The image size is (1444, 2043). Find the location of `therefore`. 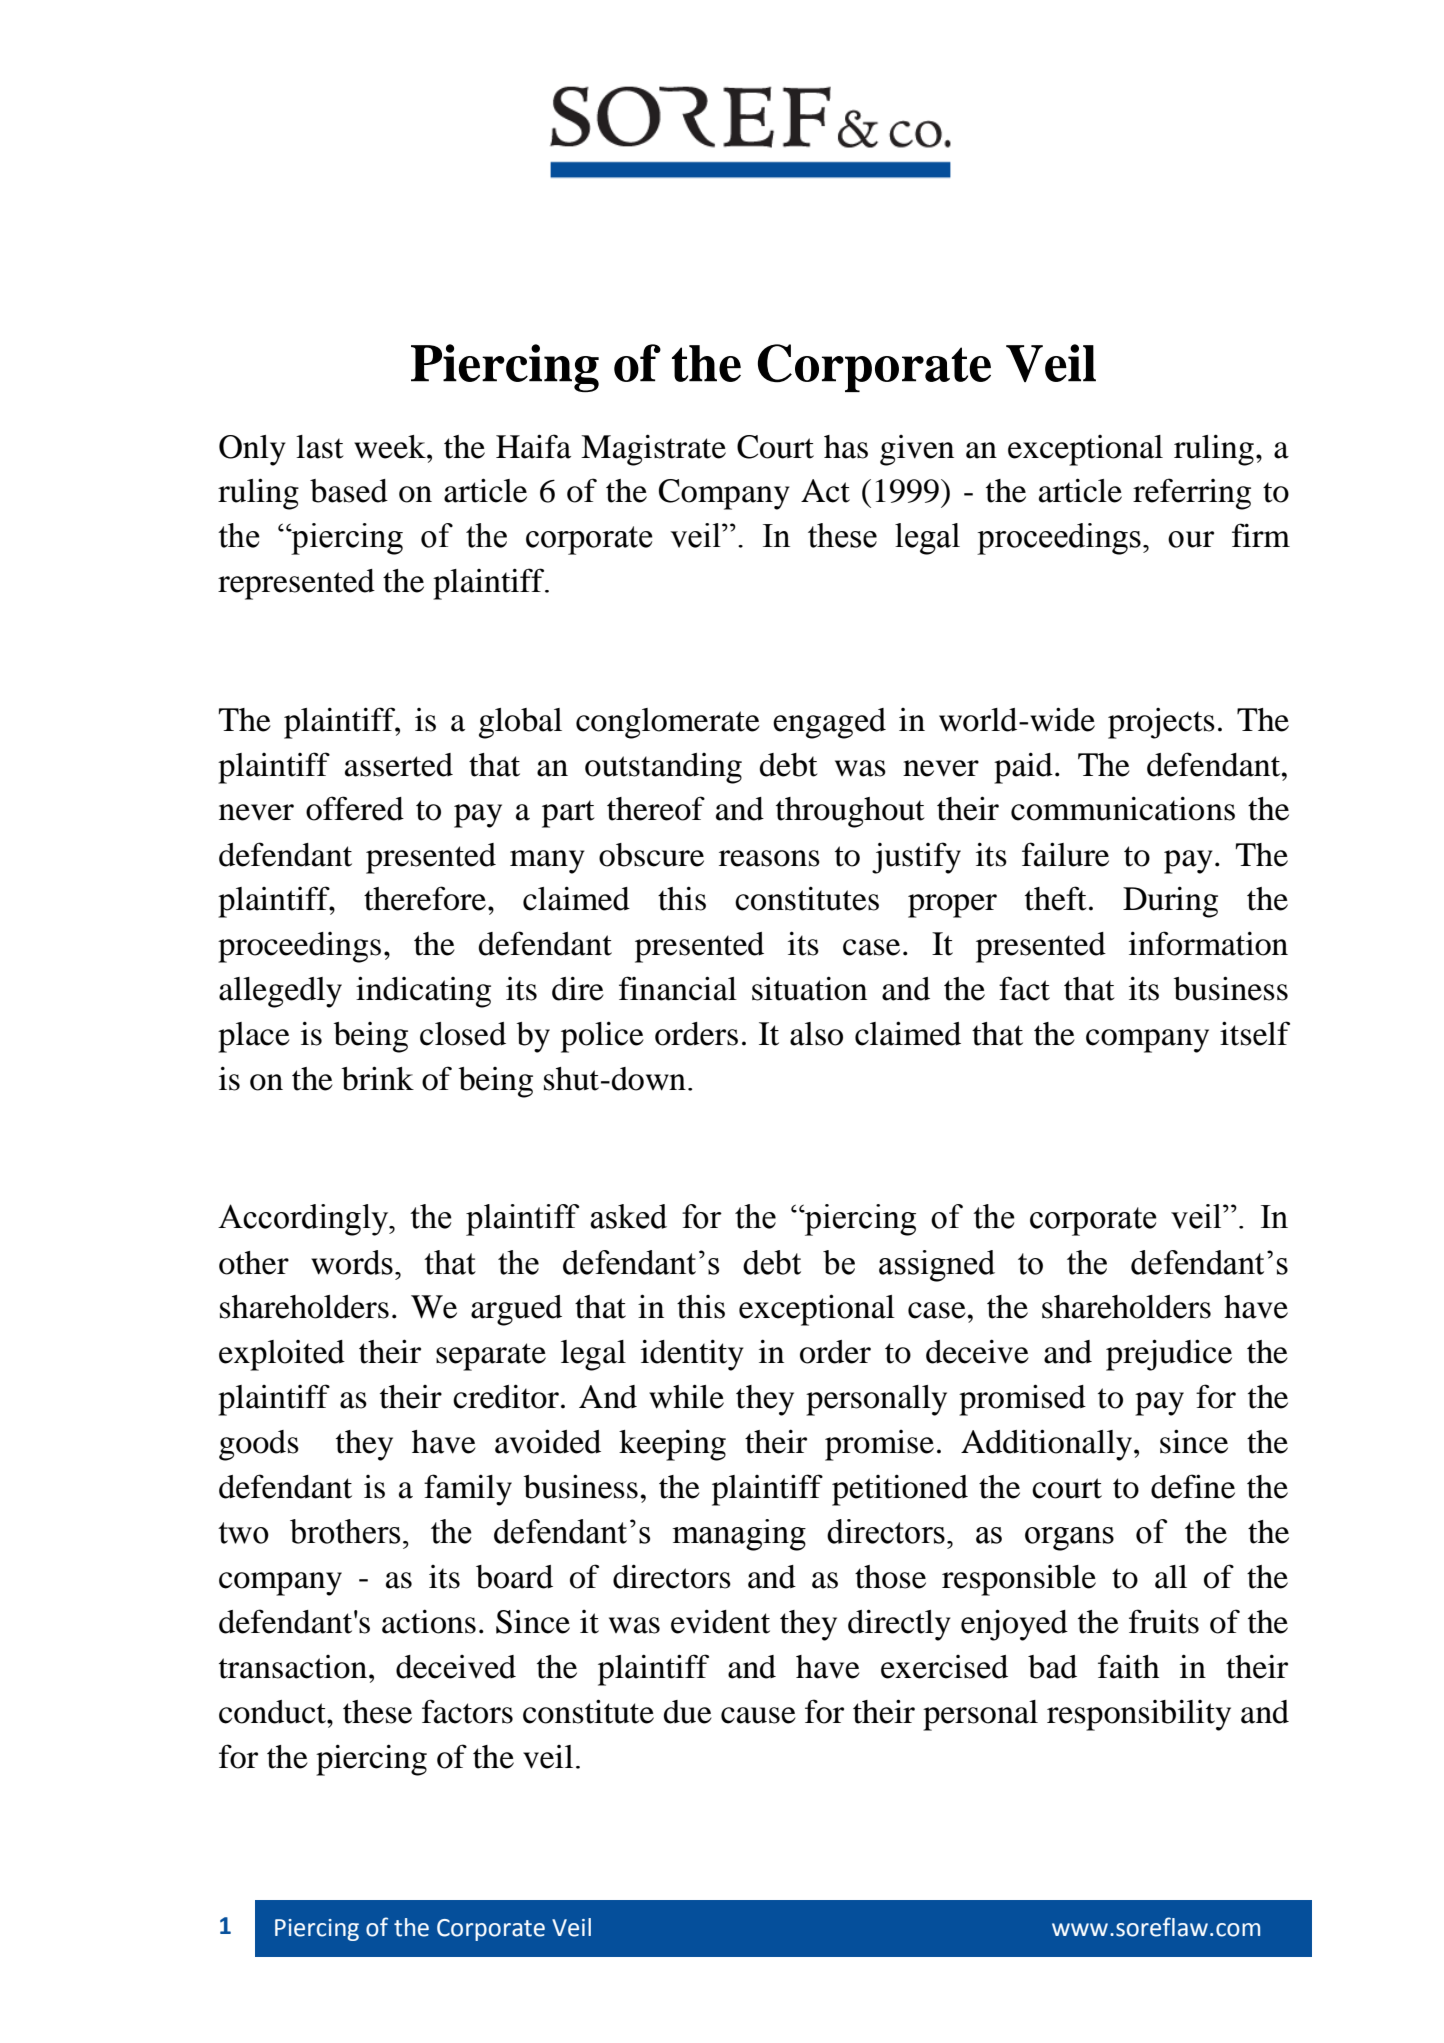

therefore is located at coordinates (426, 898).
